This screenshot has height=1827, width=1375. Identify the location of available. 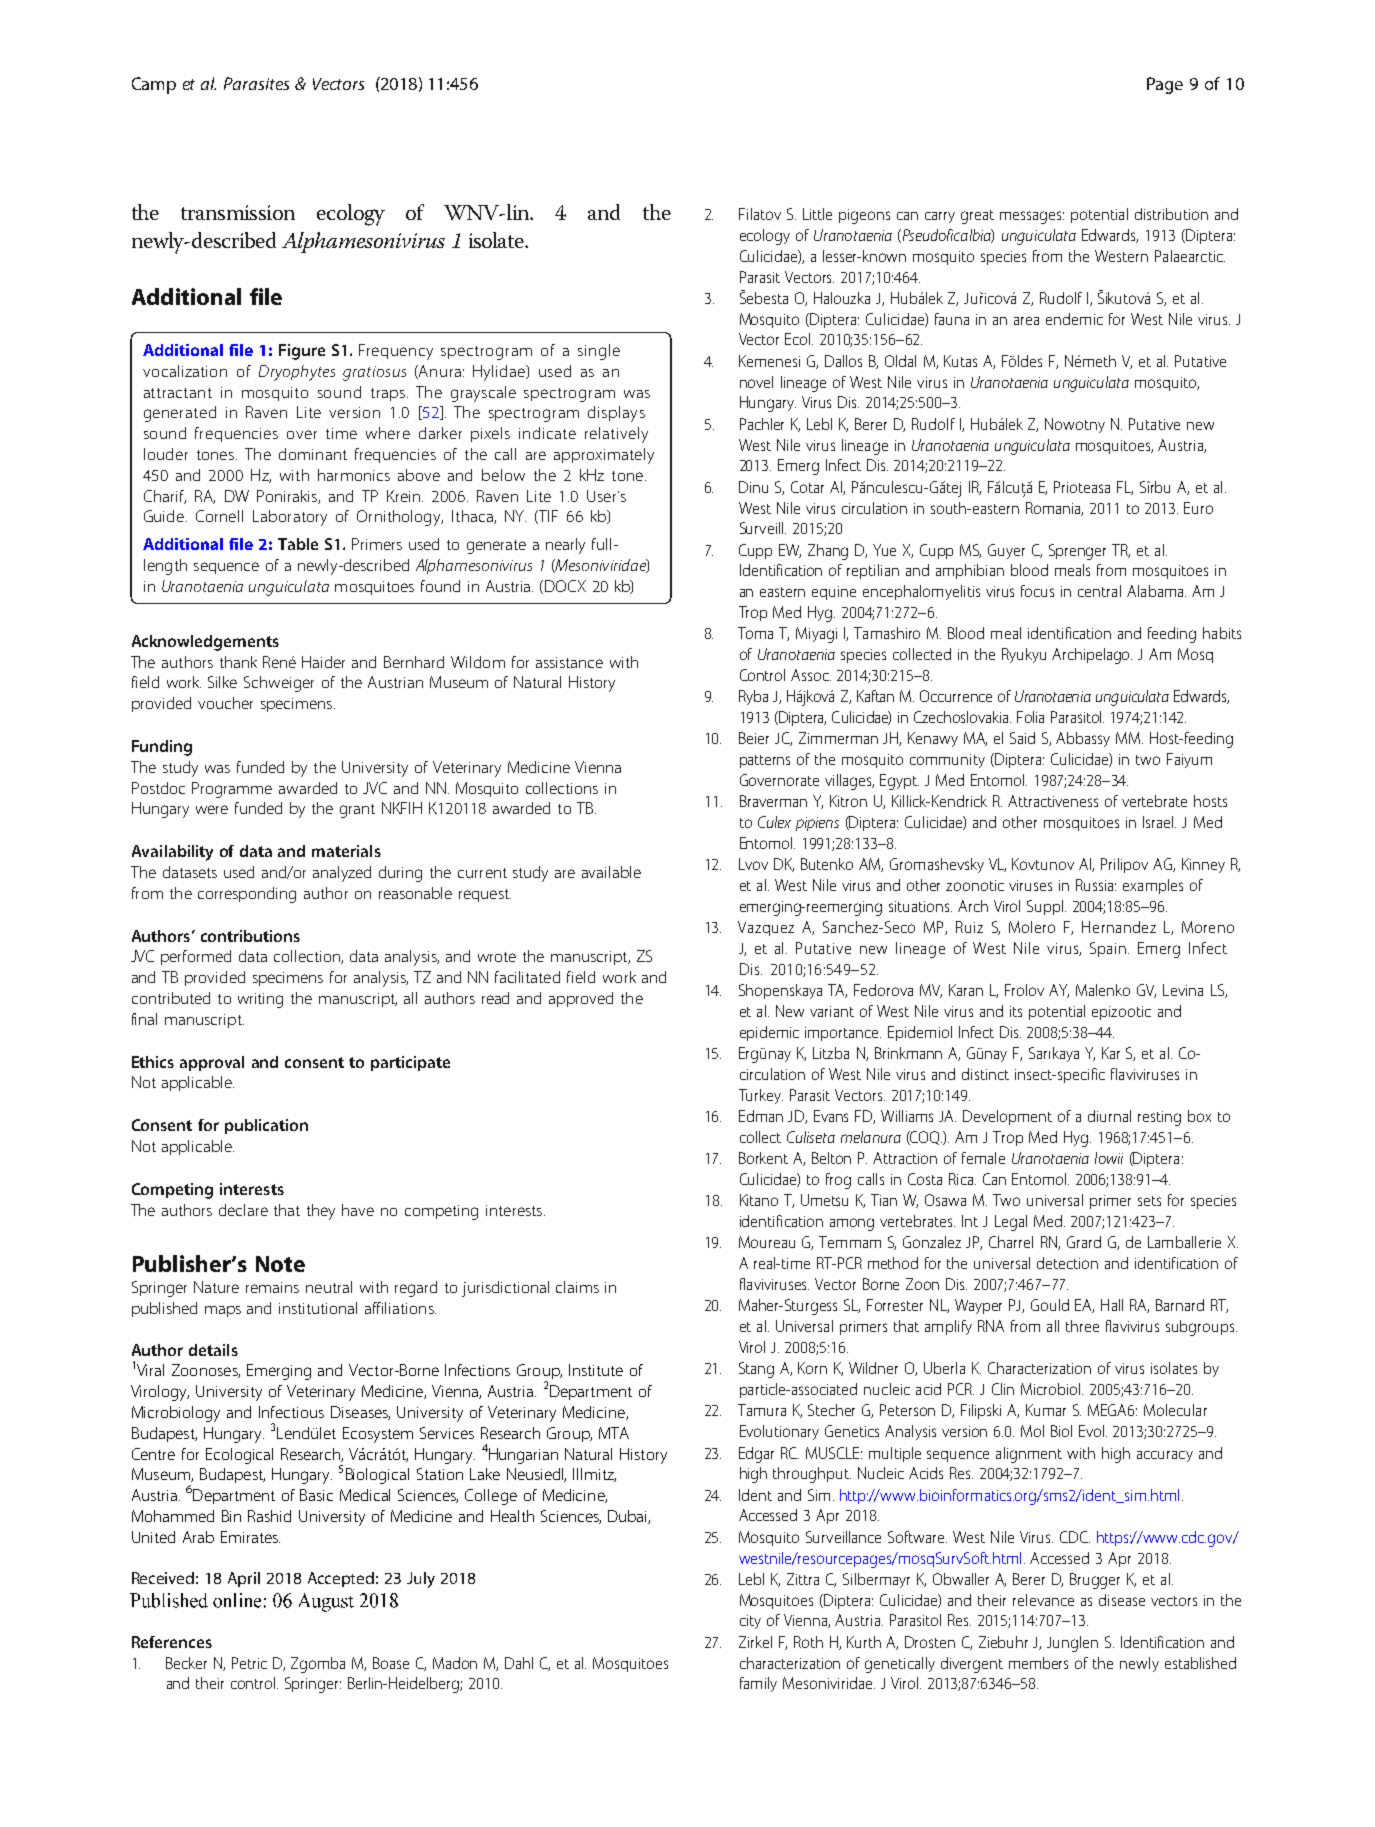
(611, 872).
